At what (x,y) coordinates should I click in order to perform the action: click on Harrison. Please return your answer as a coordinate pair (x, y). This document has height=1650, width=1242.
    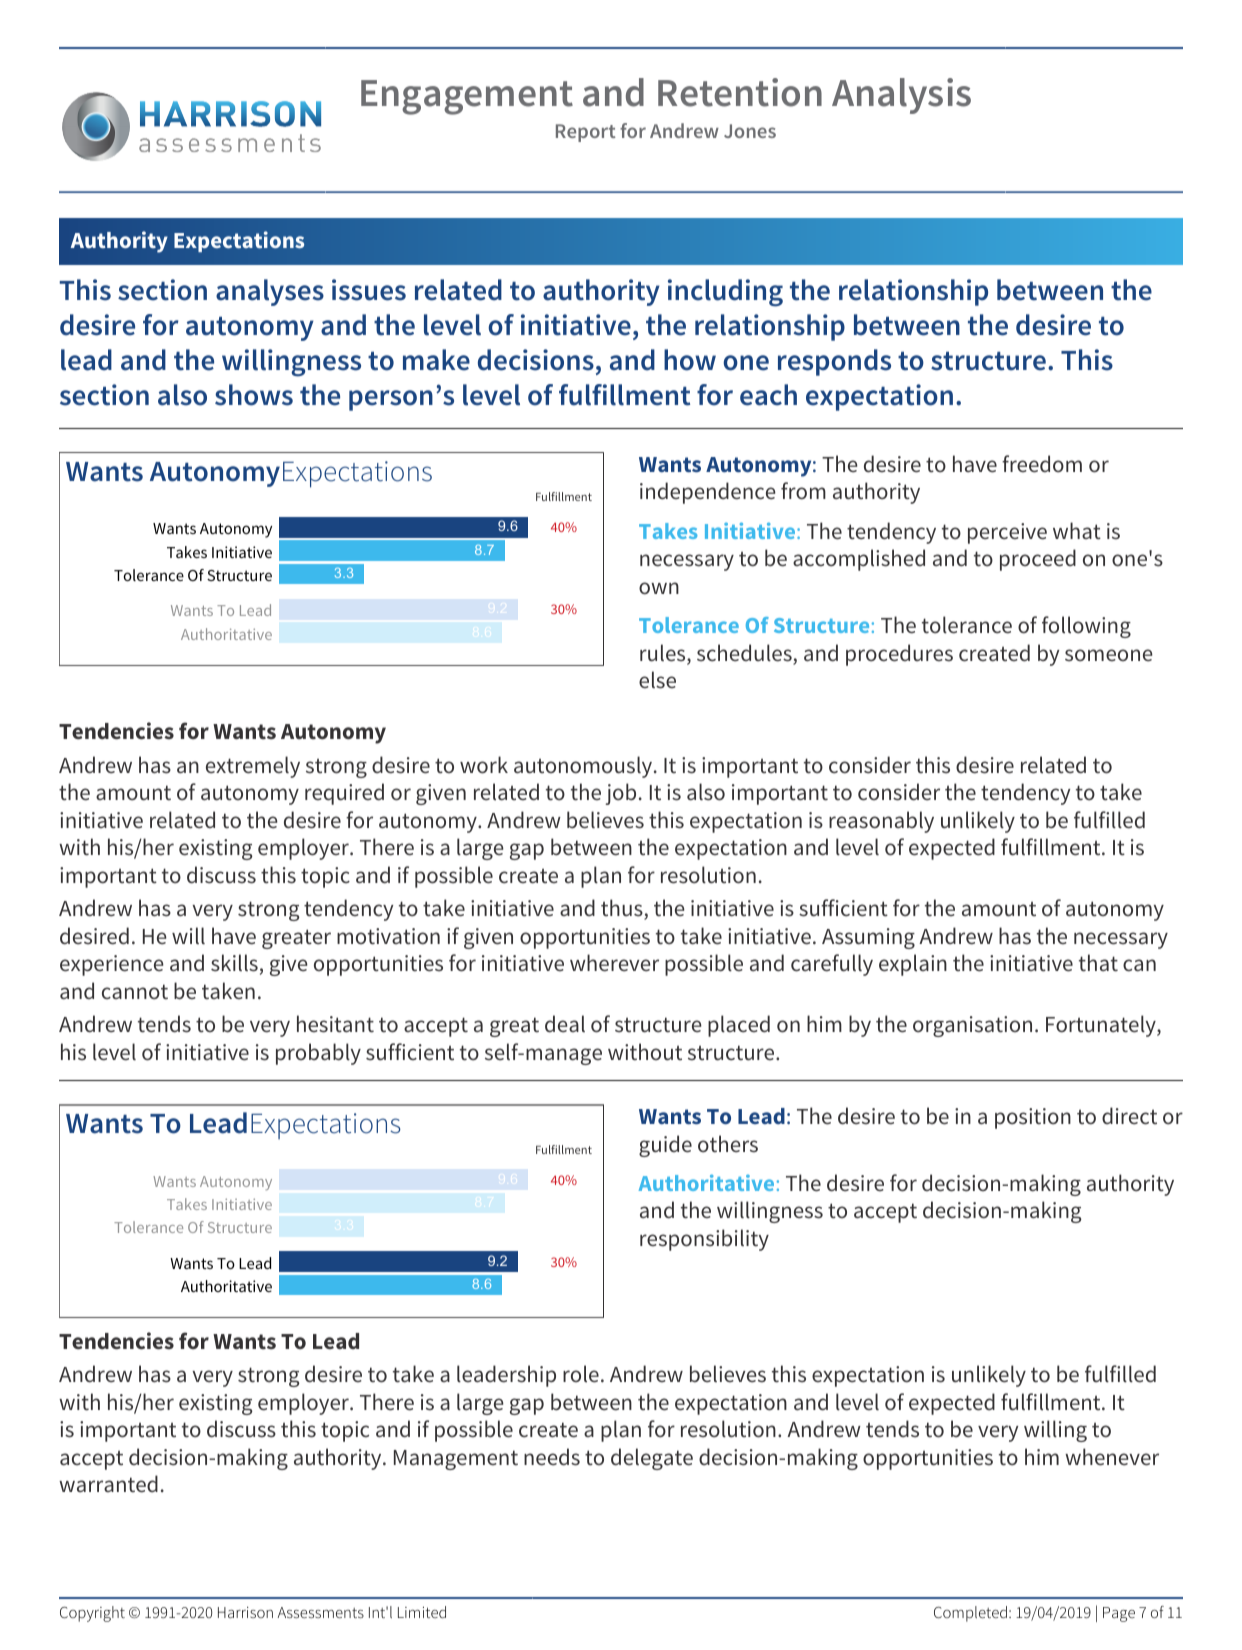
    Looking at the image, I should click on (245, 1612).
